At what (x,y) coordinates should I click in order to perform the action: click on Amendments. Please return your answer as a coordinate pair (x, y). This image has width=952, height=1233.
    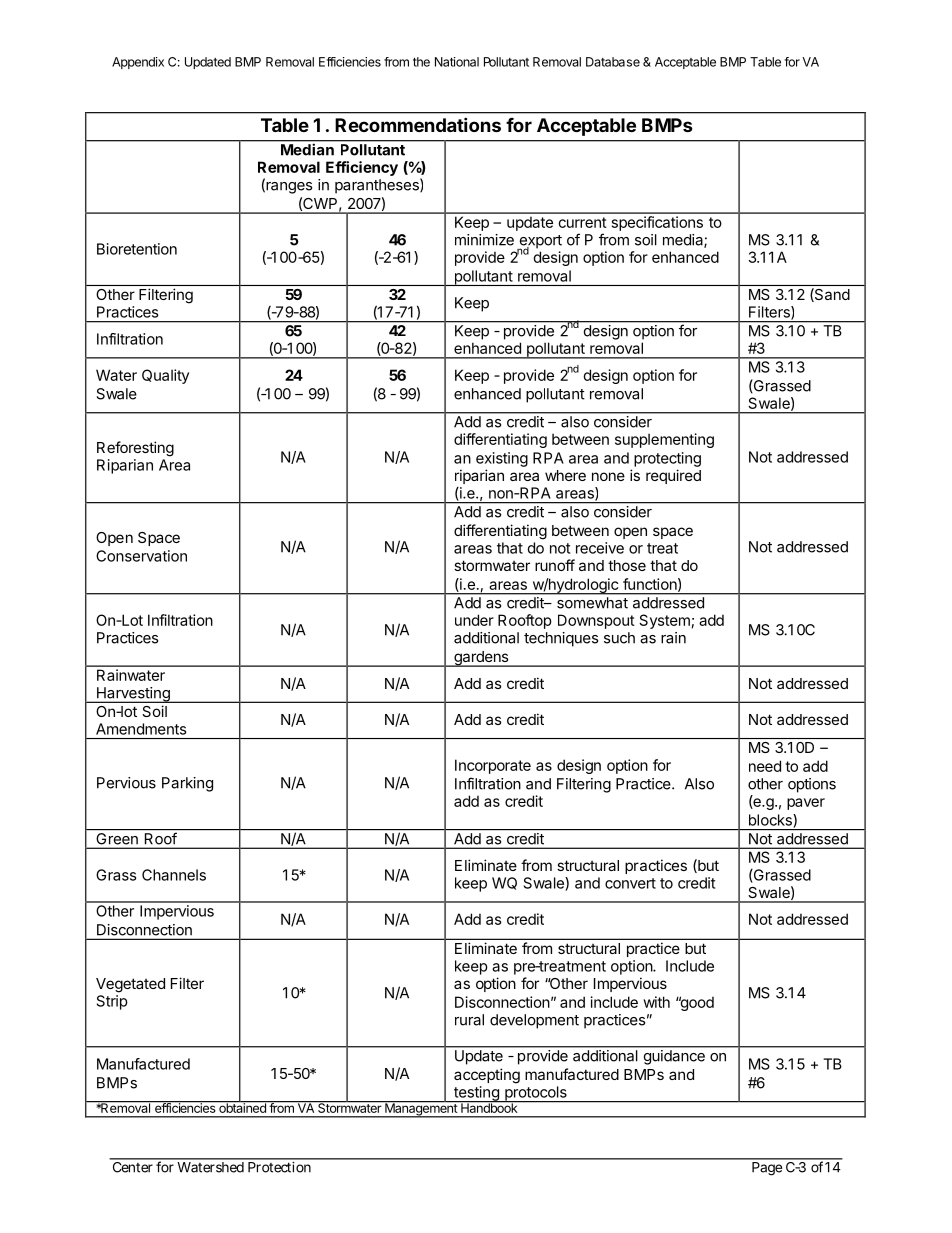
    Looking at the image, I should click on (141, 729).
